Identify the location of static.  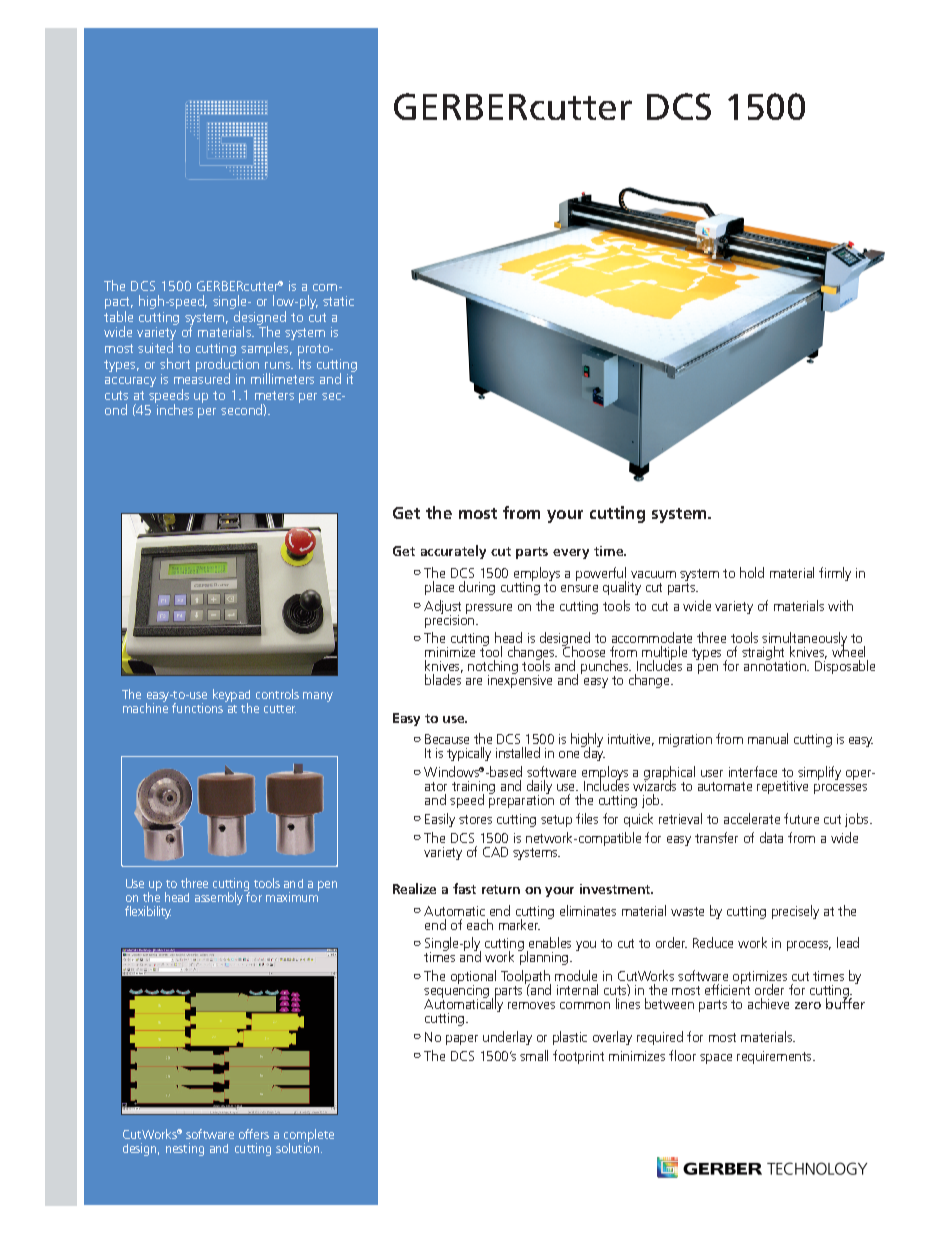
(338, 301).
